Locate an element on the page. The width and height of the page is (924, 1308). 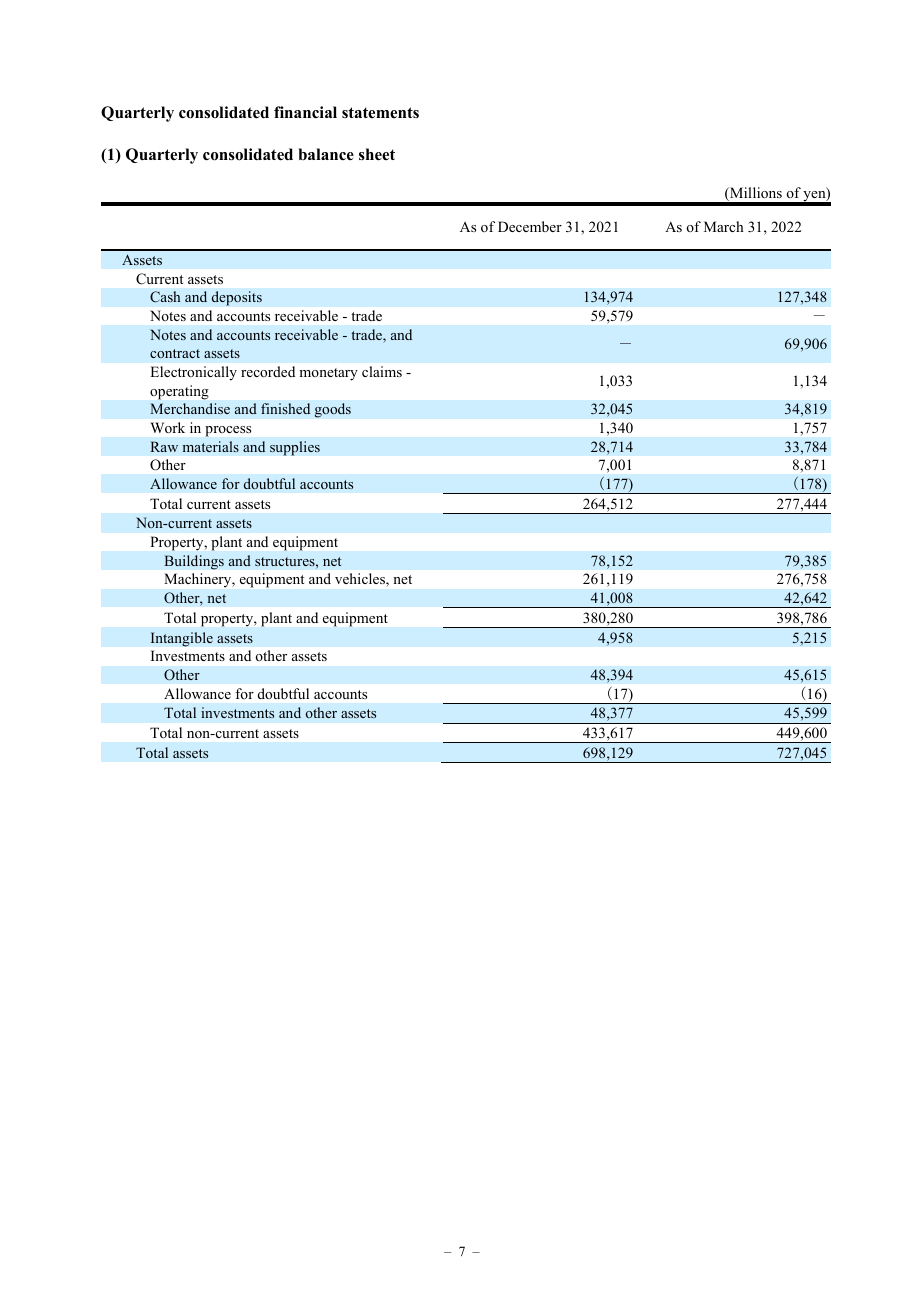
supplies is located at coordinates (295, 448).
